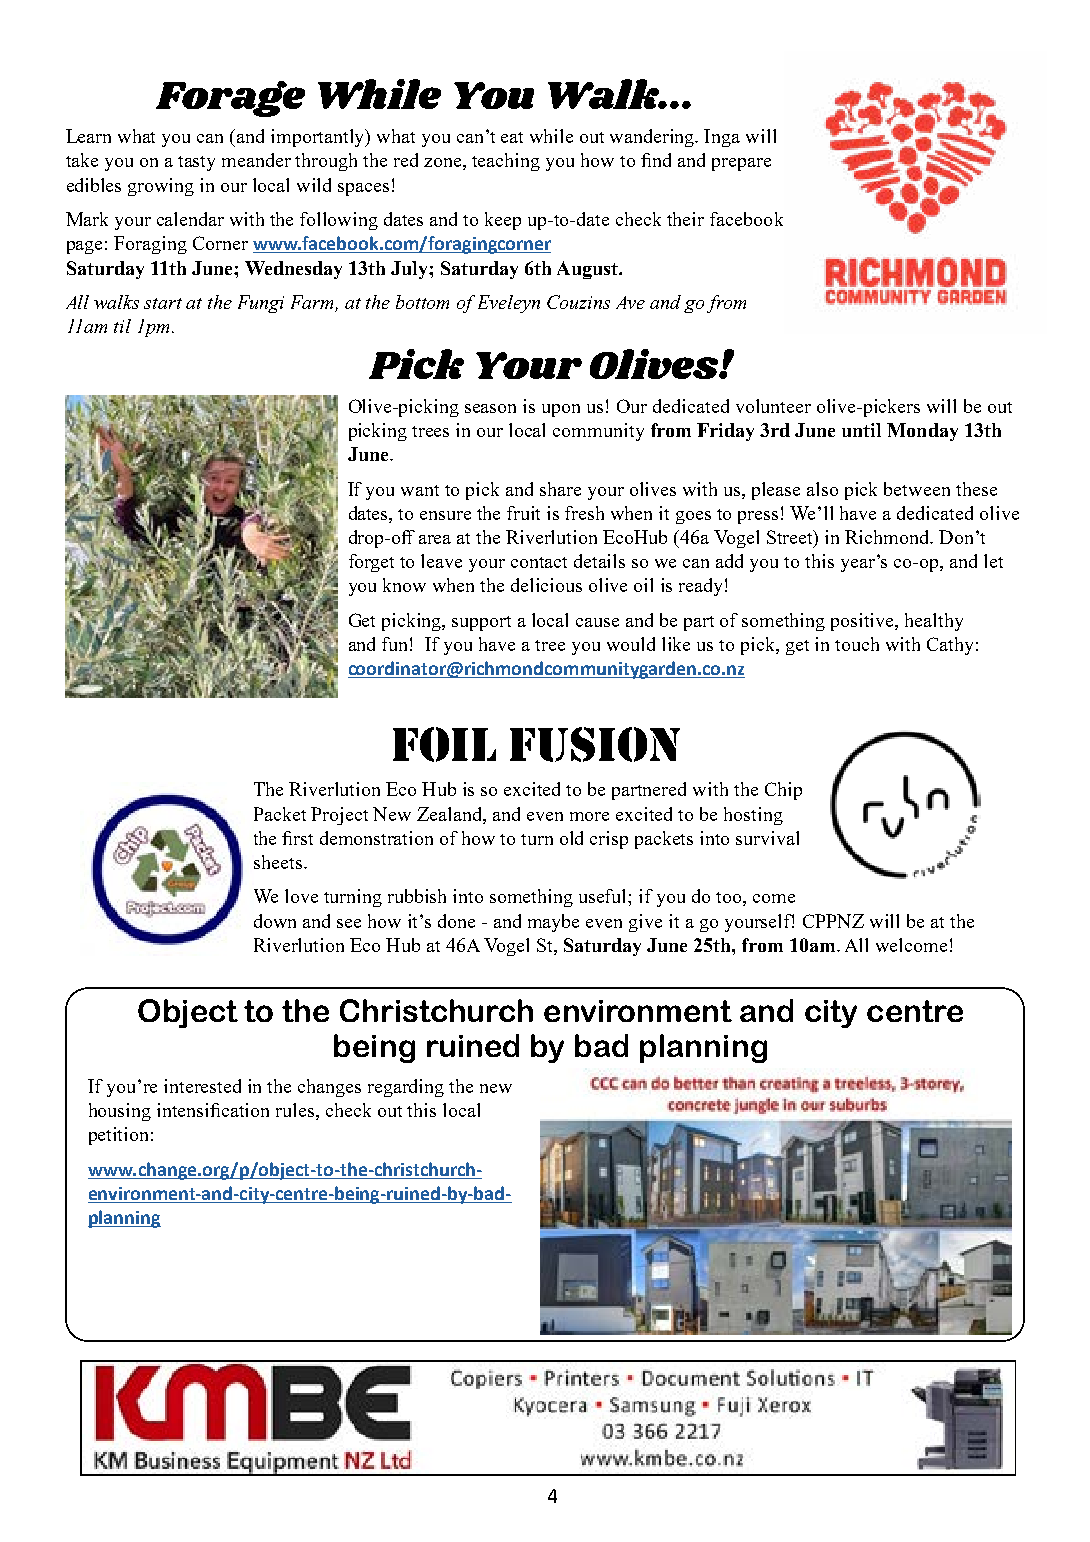 The width and height of the image is (1090, 1542). What do you see at coordinates (196, 163) in the image?
I see `tasty` at bounding box center [196, 163].
